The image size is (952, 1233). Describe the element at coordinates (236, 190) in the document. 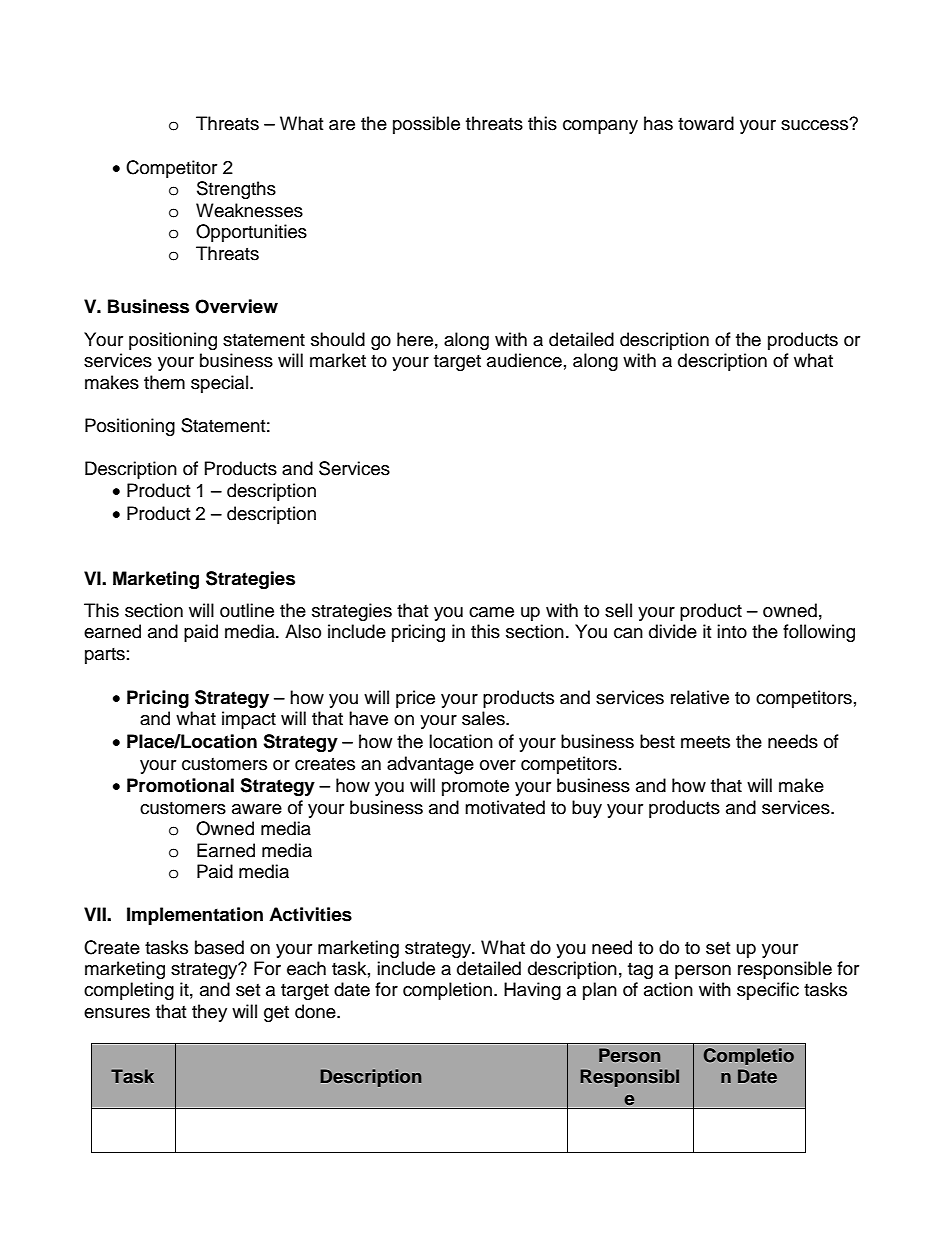

I see `Strengths` at that location.
